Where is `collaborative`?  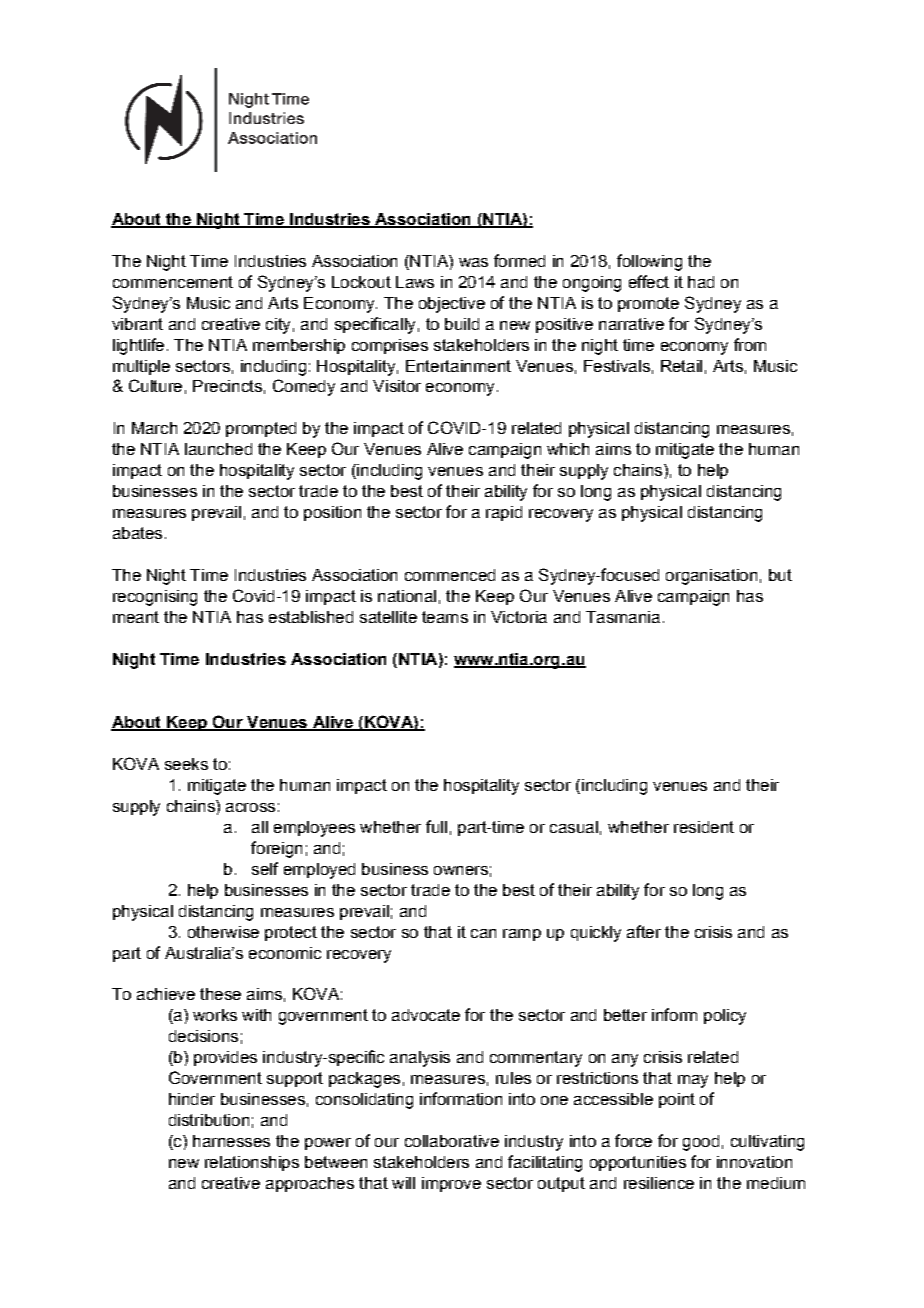
collaborative is located at coordinates (452, 1141).
